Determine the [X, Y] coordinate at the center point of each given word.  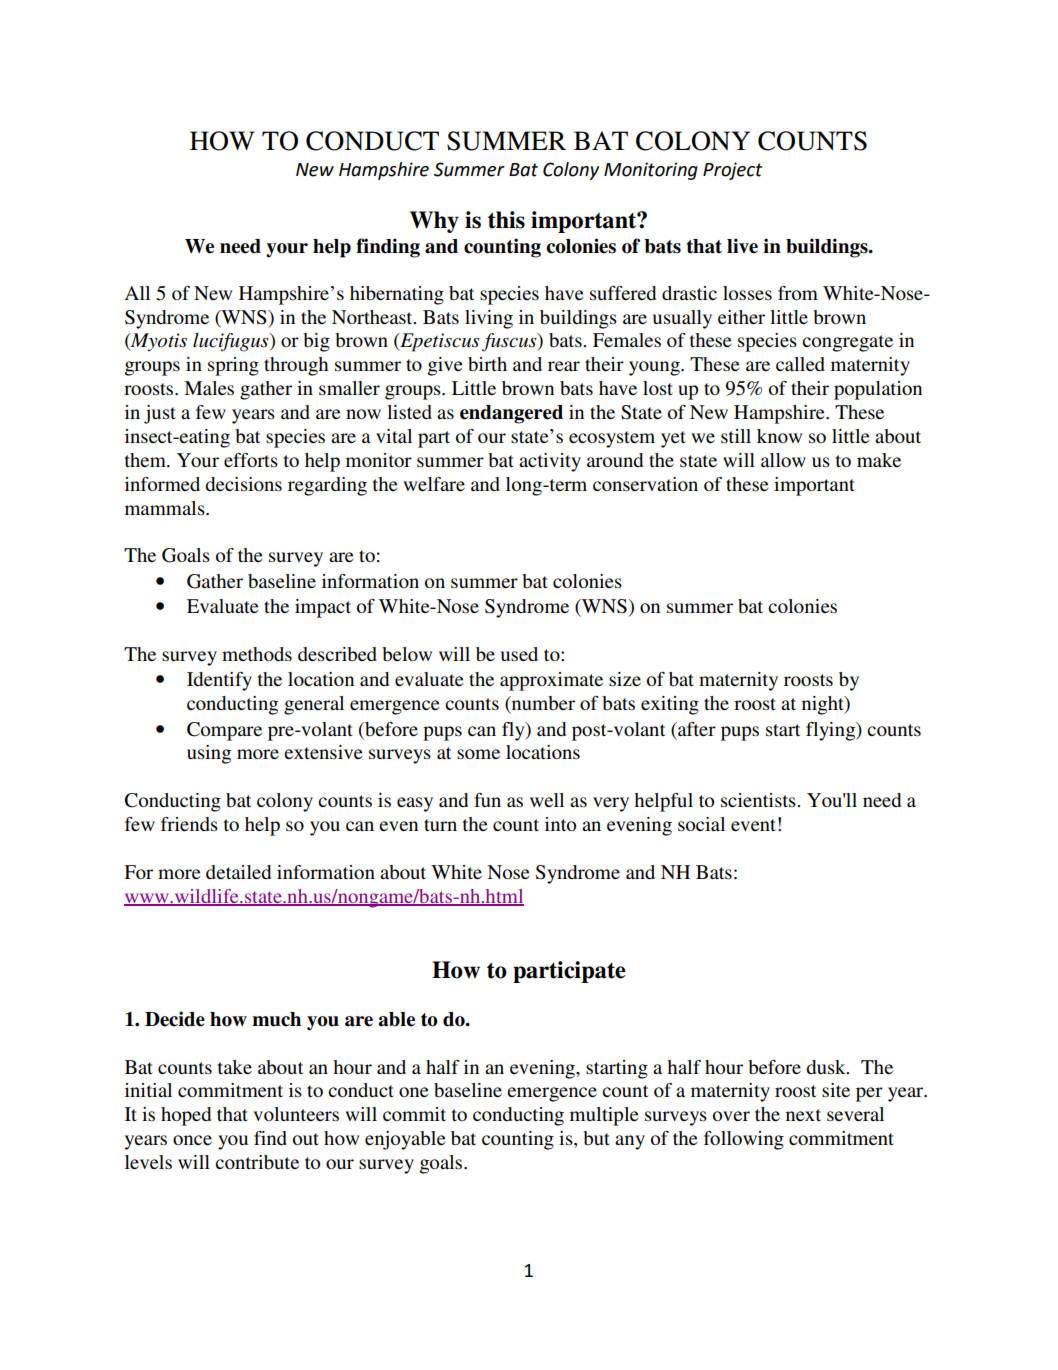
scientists [759, 800]
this [506, 220]
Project [732, 171]
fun [487, 800]
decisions [243, 484]
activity [550, 462]
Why [434, 222]
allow [783, 460]
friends [189, 824]
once [192, 1140]
